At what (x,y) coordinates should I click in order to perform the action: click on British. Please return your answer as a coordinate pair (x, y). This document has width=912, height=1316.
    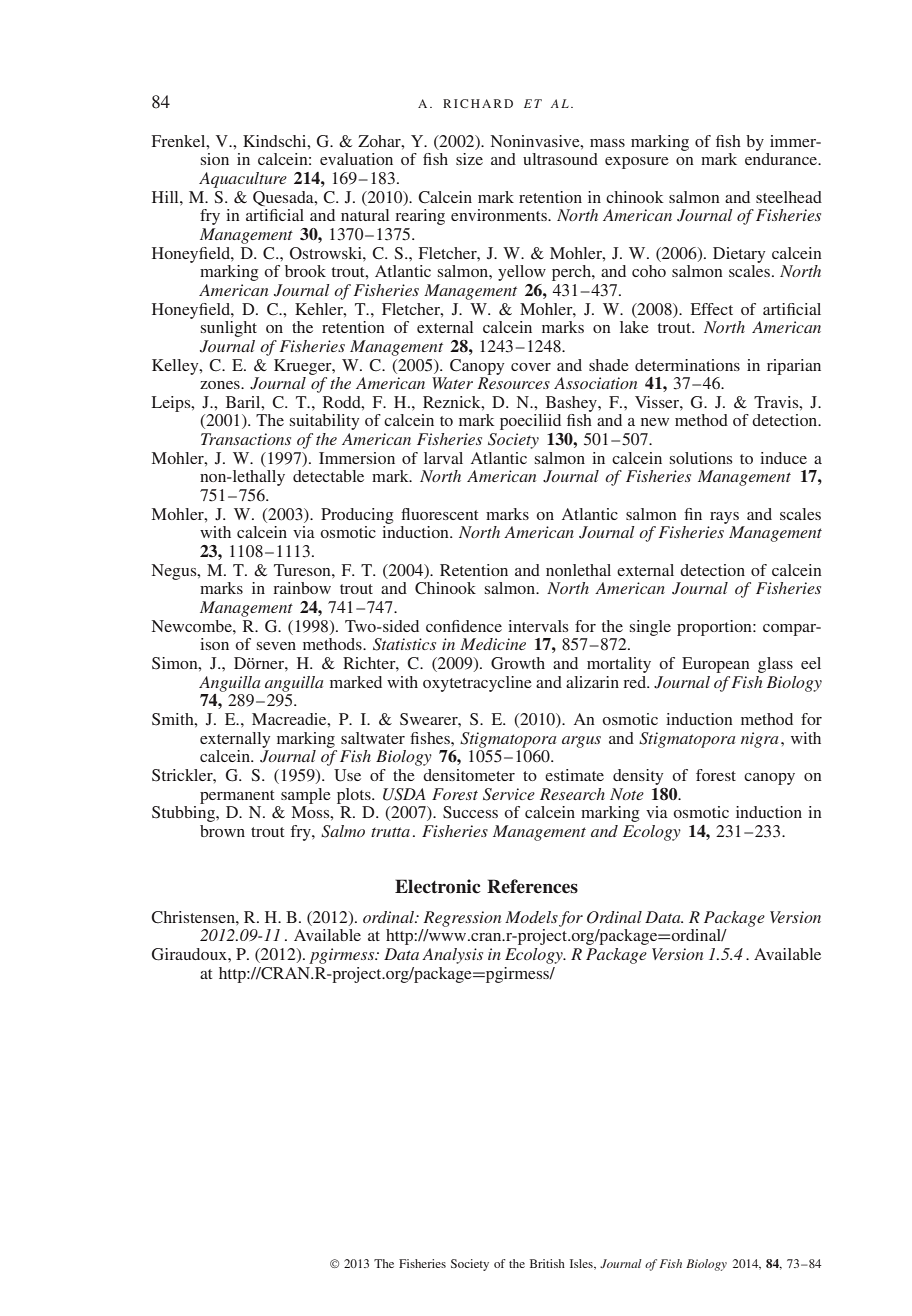
    Looking at the image, I should click on (547, 1263).
